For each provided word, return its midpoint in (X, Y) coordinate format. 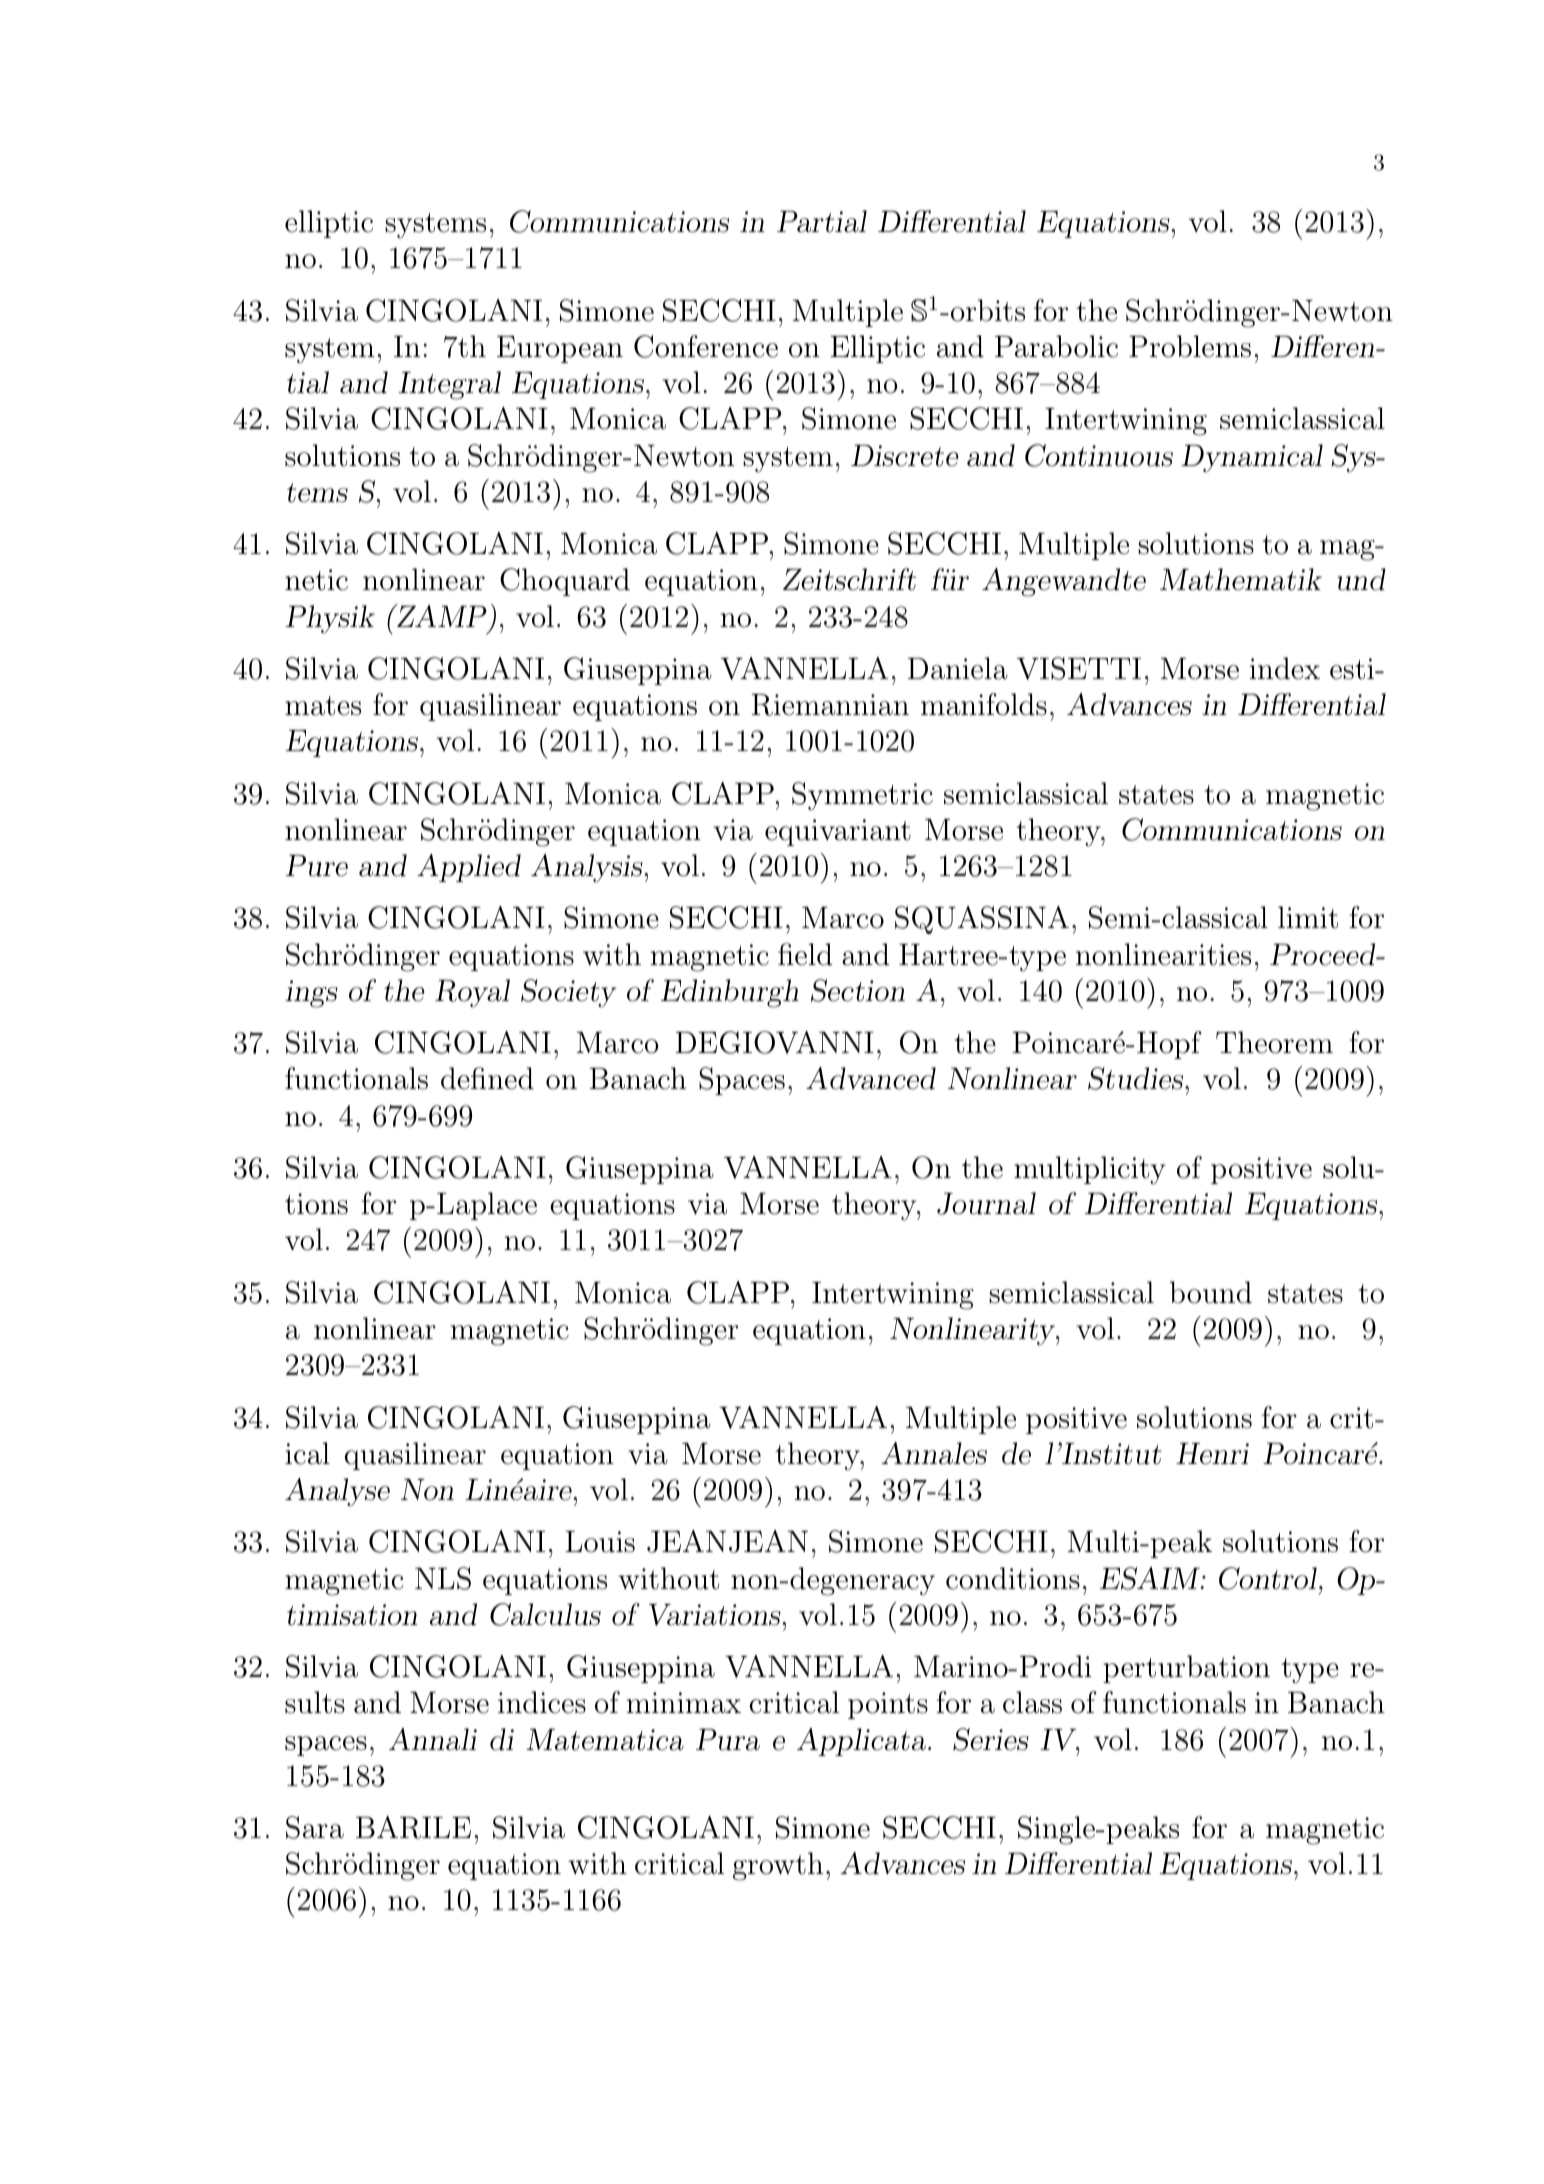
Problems (1190, 346)
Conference (706, 346)
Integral (449, 385)
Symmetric (862, 796)
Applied (469, 868)
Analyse (337, 1492)
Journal (986, 1203)
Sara (315, 1827)
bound (1211, 1292)
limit (1308, 917)
